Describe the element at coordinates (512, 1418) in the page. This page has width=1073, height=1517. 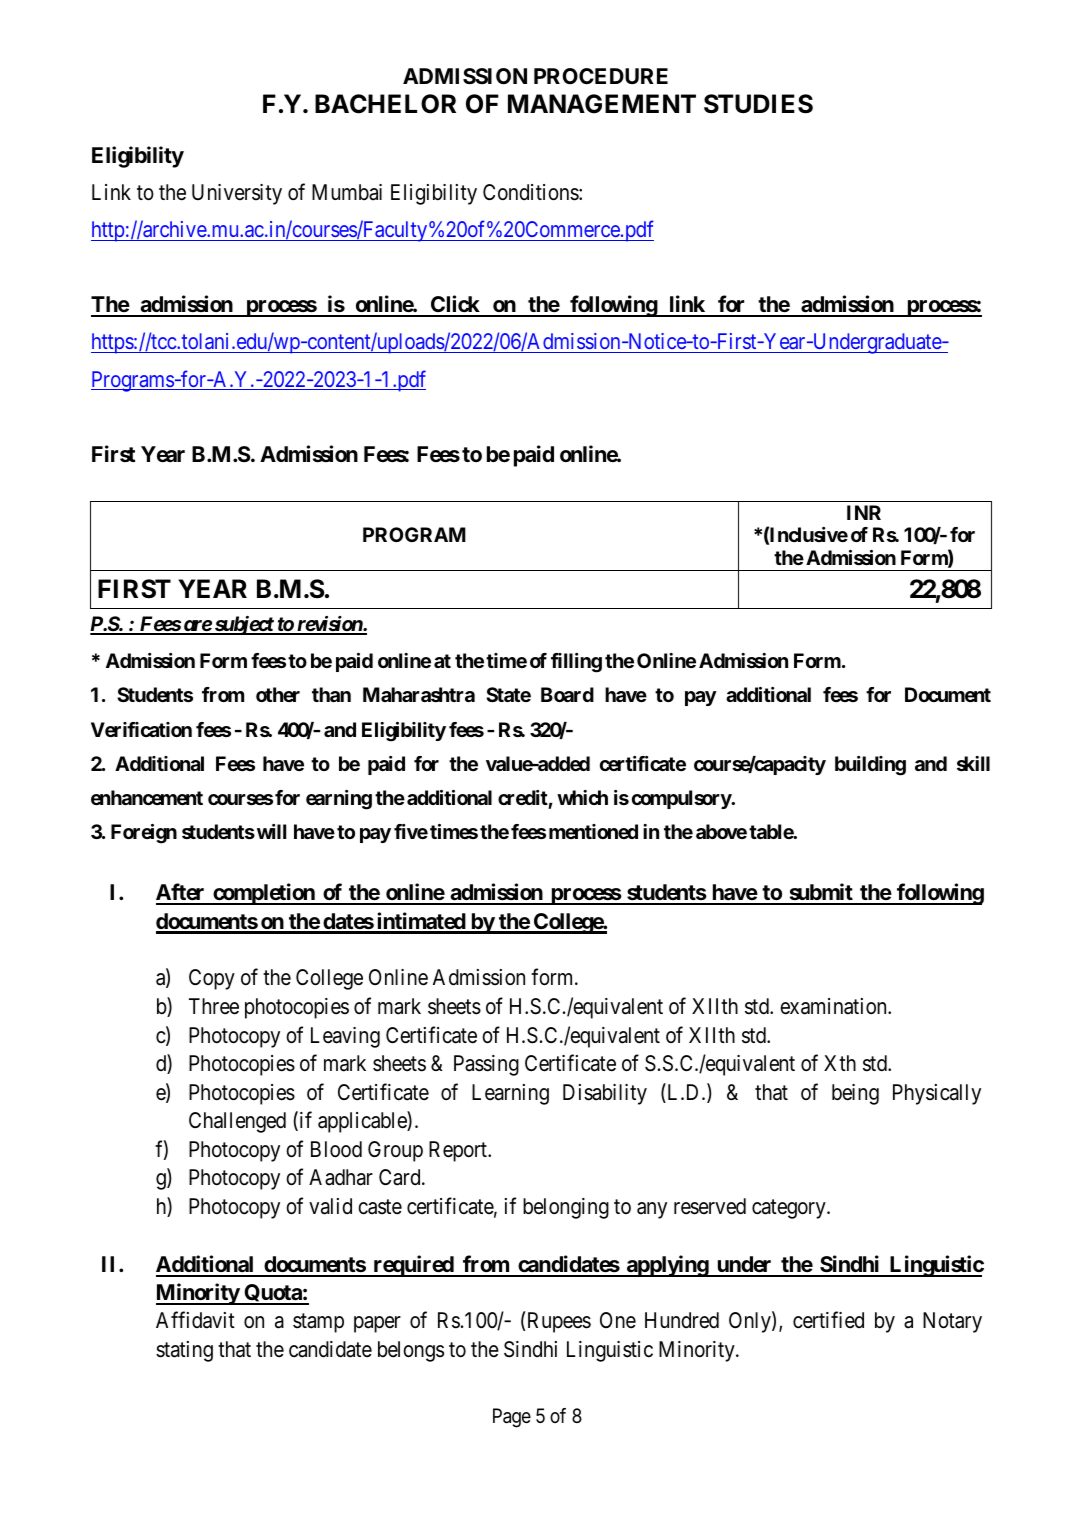
I see `Page` at that location.
